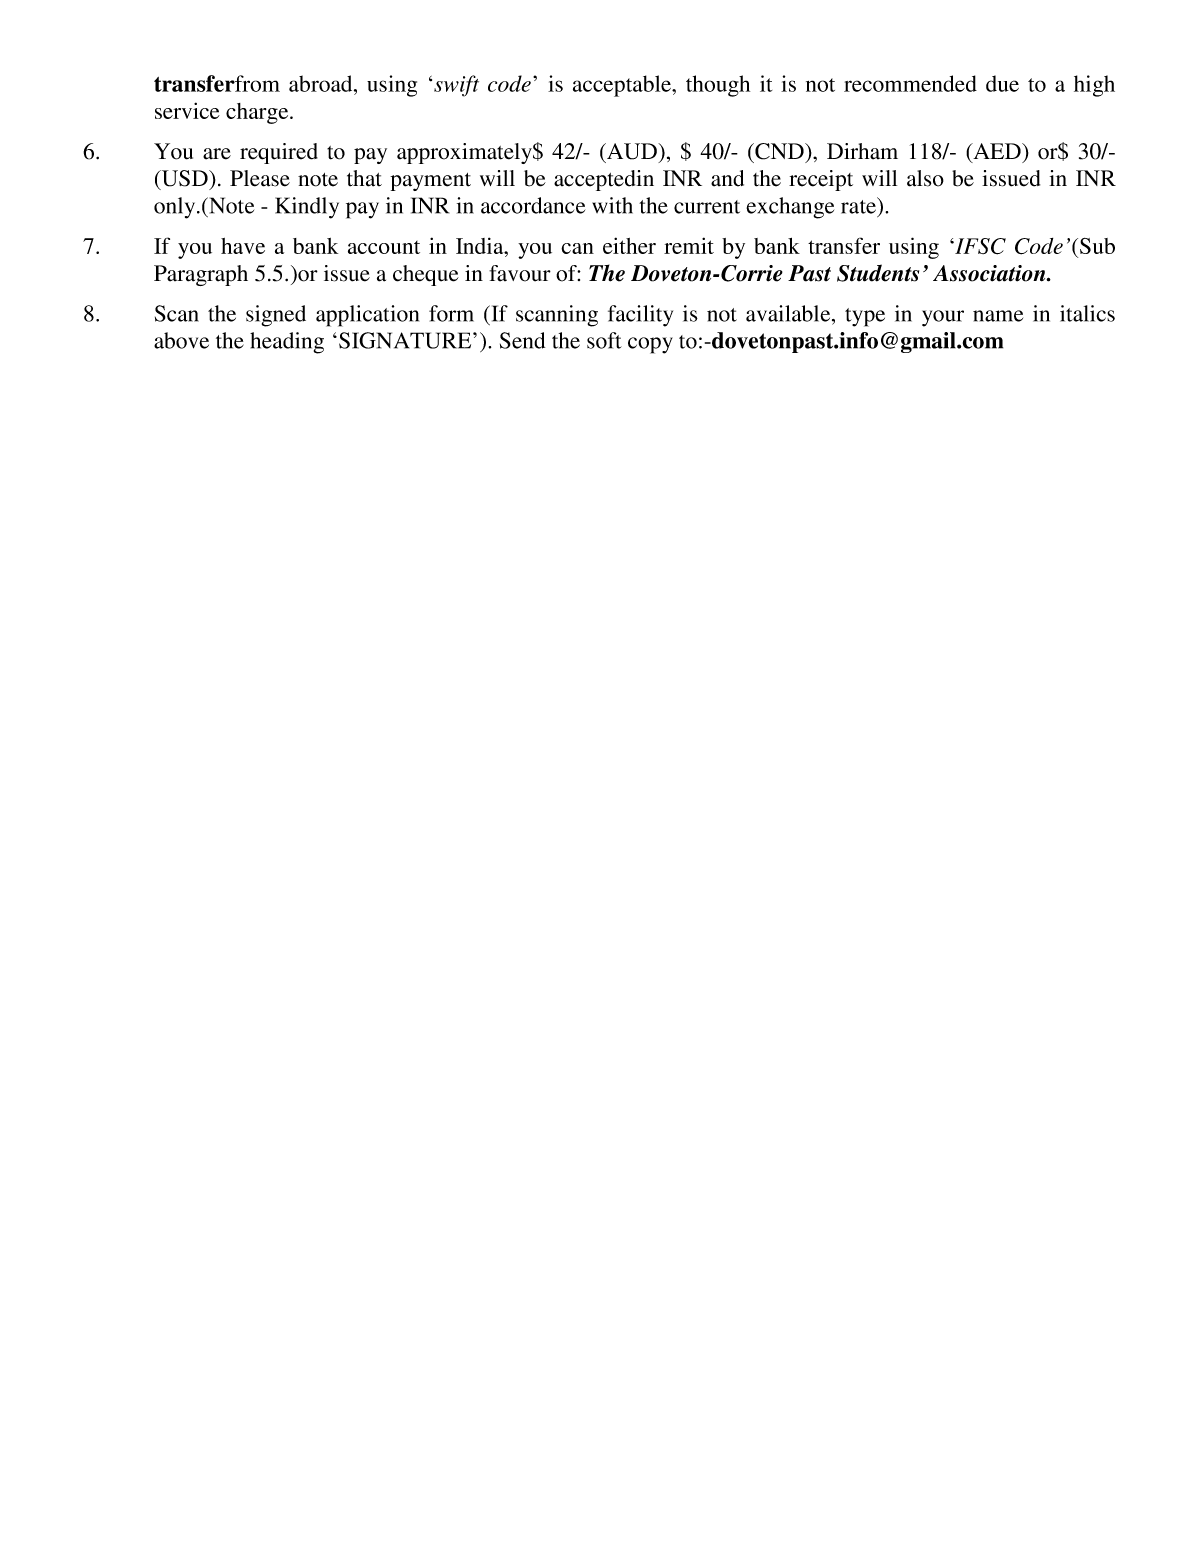 The width and height of the screenshot is (1199, 1552). Describe the element at coordinates (520, 273) in the screenshot. I see `favour` at that location.
